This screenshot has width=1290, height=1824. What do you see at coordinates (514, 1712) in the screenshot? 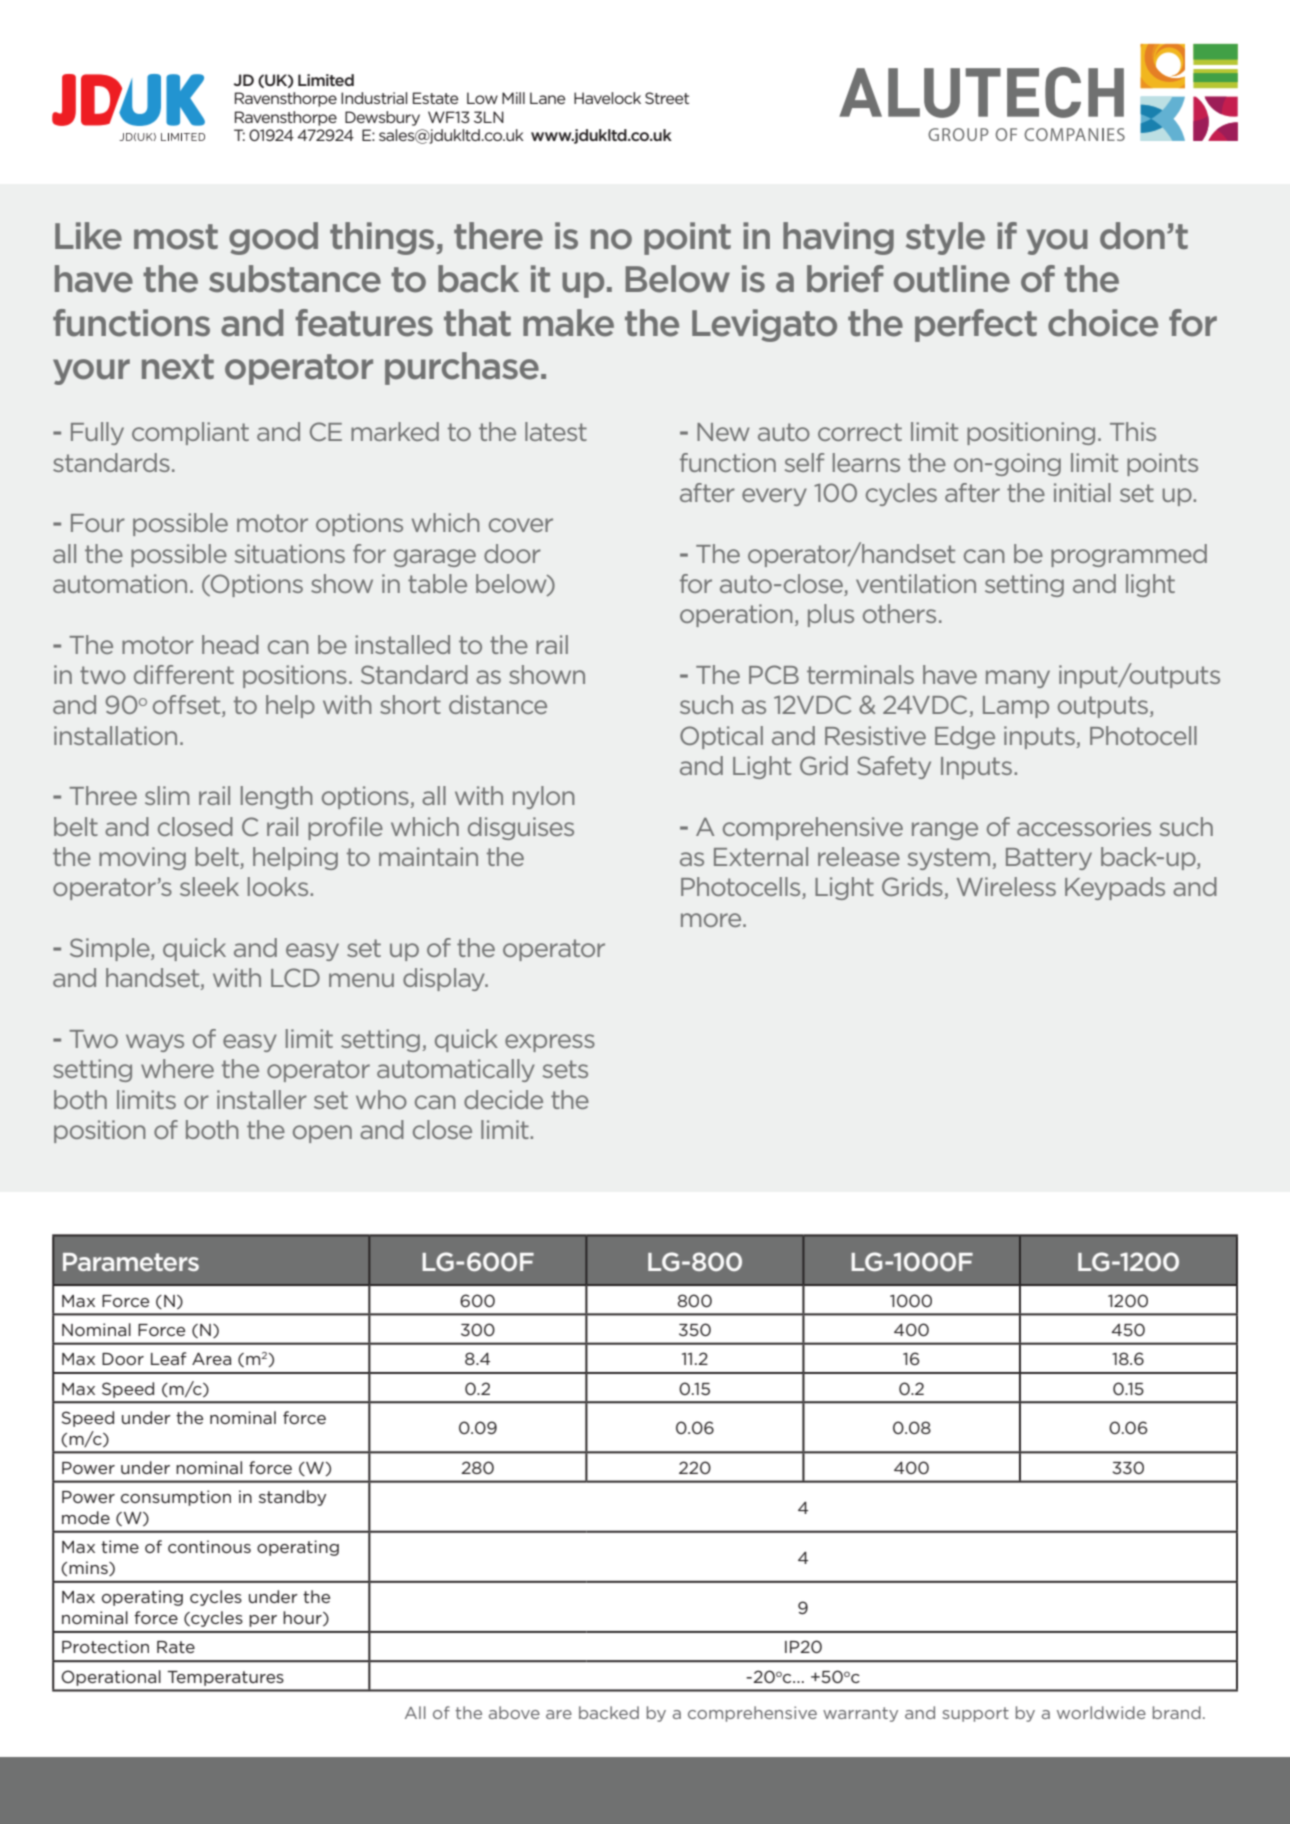
I see `above` at bounding box center [514, 1712].
